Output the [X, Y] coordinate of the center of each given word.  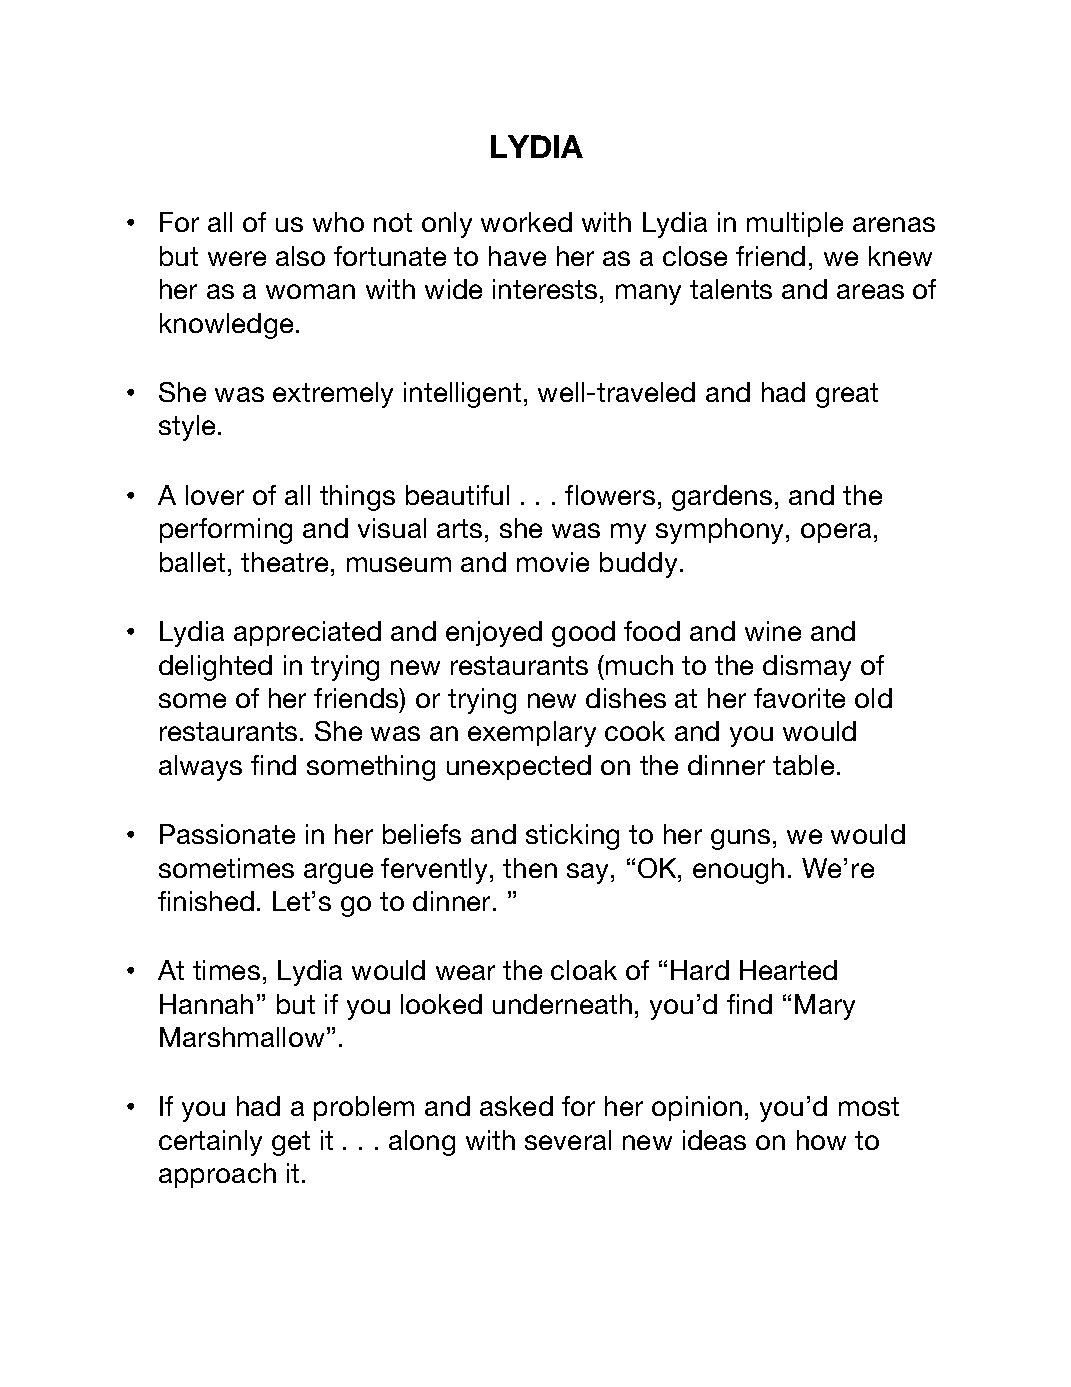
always [200, 768]
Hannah [206, 1004]
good [583, 634]
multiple [795, 224]
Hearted [788, 970]
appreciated [307, 633]
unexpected [519, 767]
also [300, 256]
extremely [333, 395]
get [291, 1143]
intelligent [462, 395]
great [847, 395]
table [803, 765]
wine [773, 631]
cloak [584, 970]
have [517, 256]
